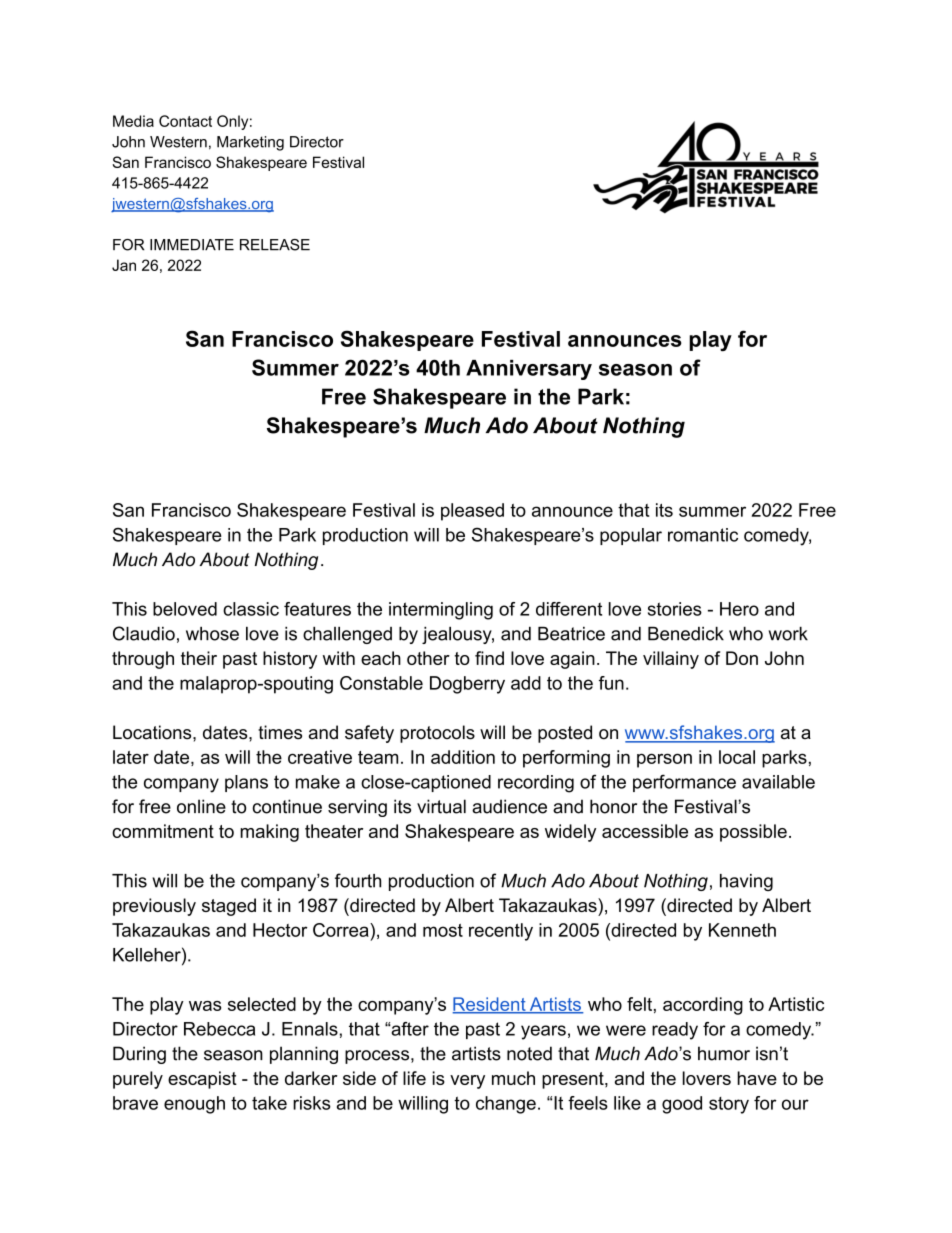  What do you see at coordinates (441, 806) in the image?
I see `virtual` at bounding box center [441, 806].
